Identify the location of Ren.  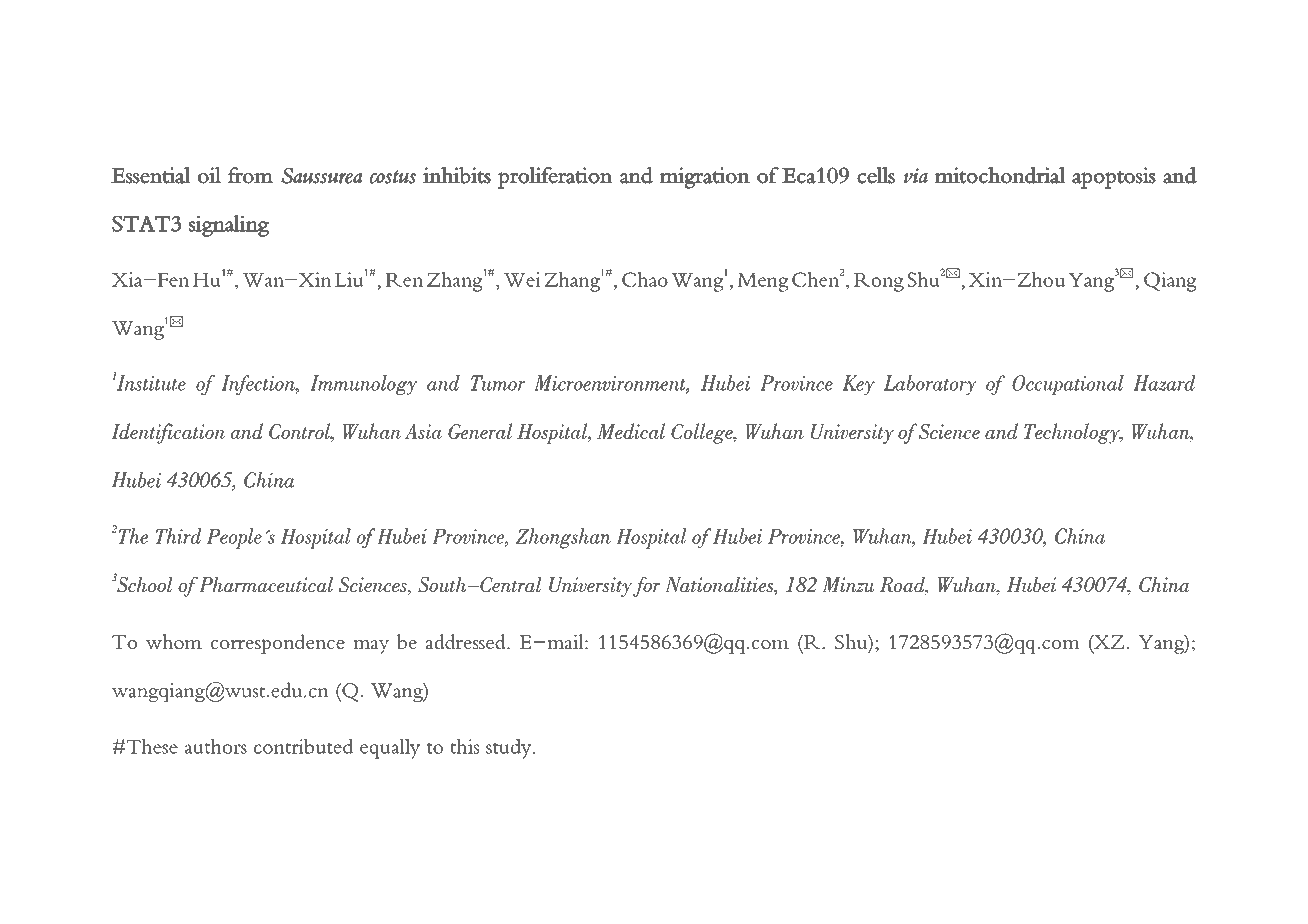
(404, 280).
